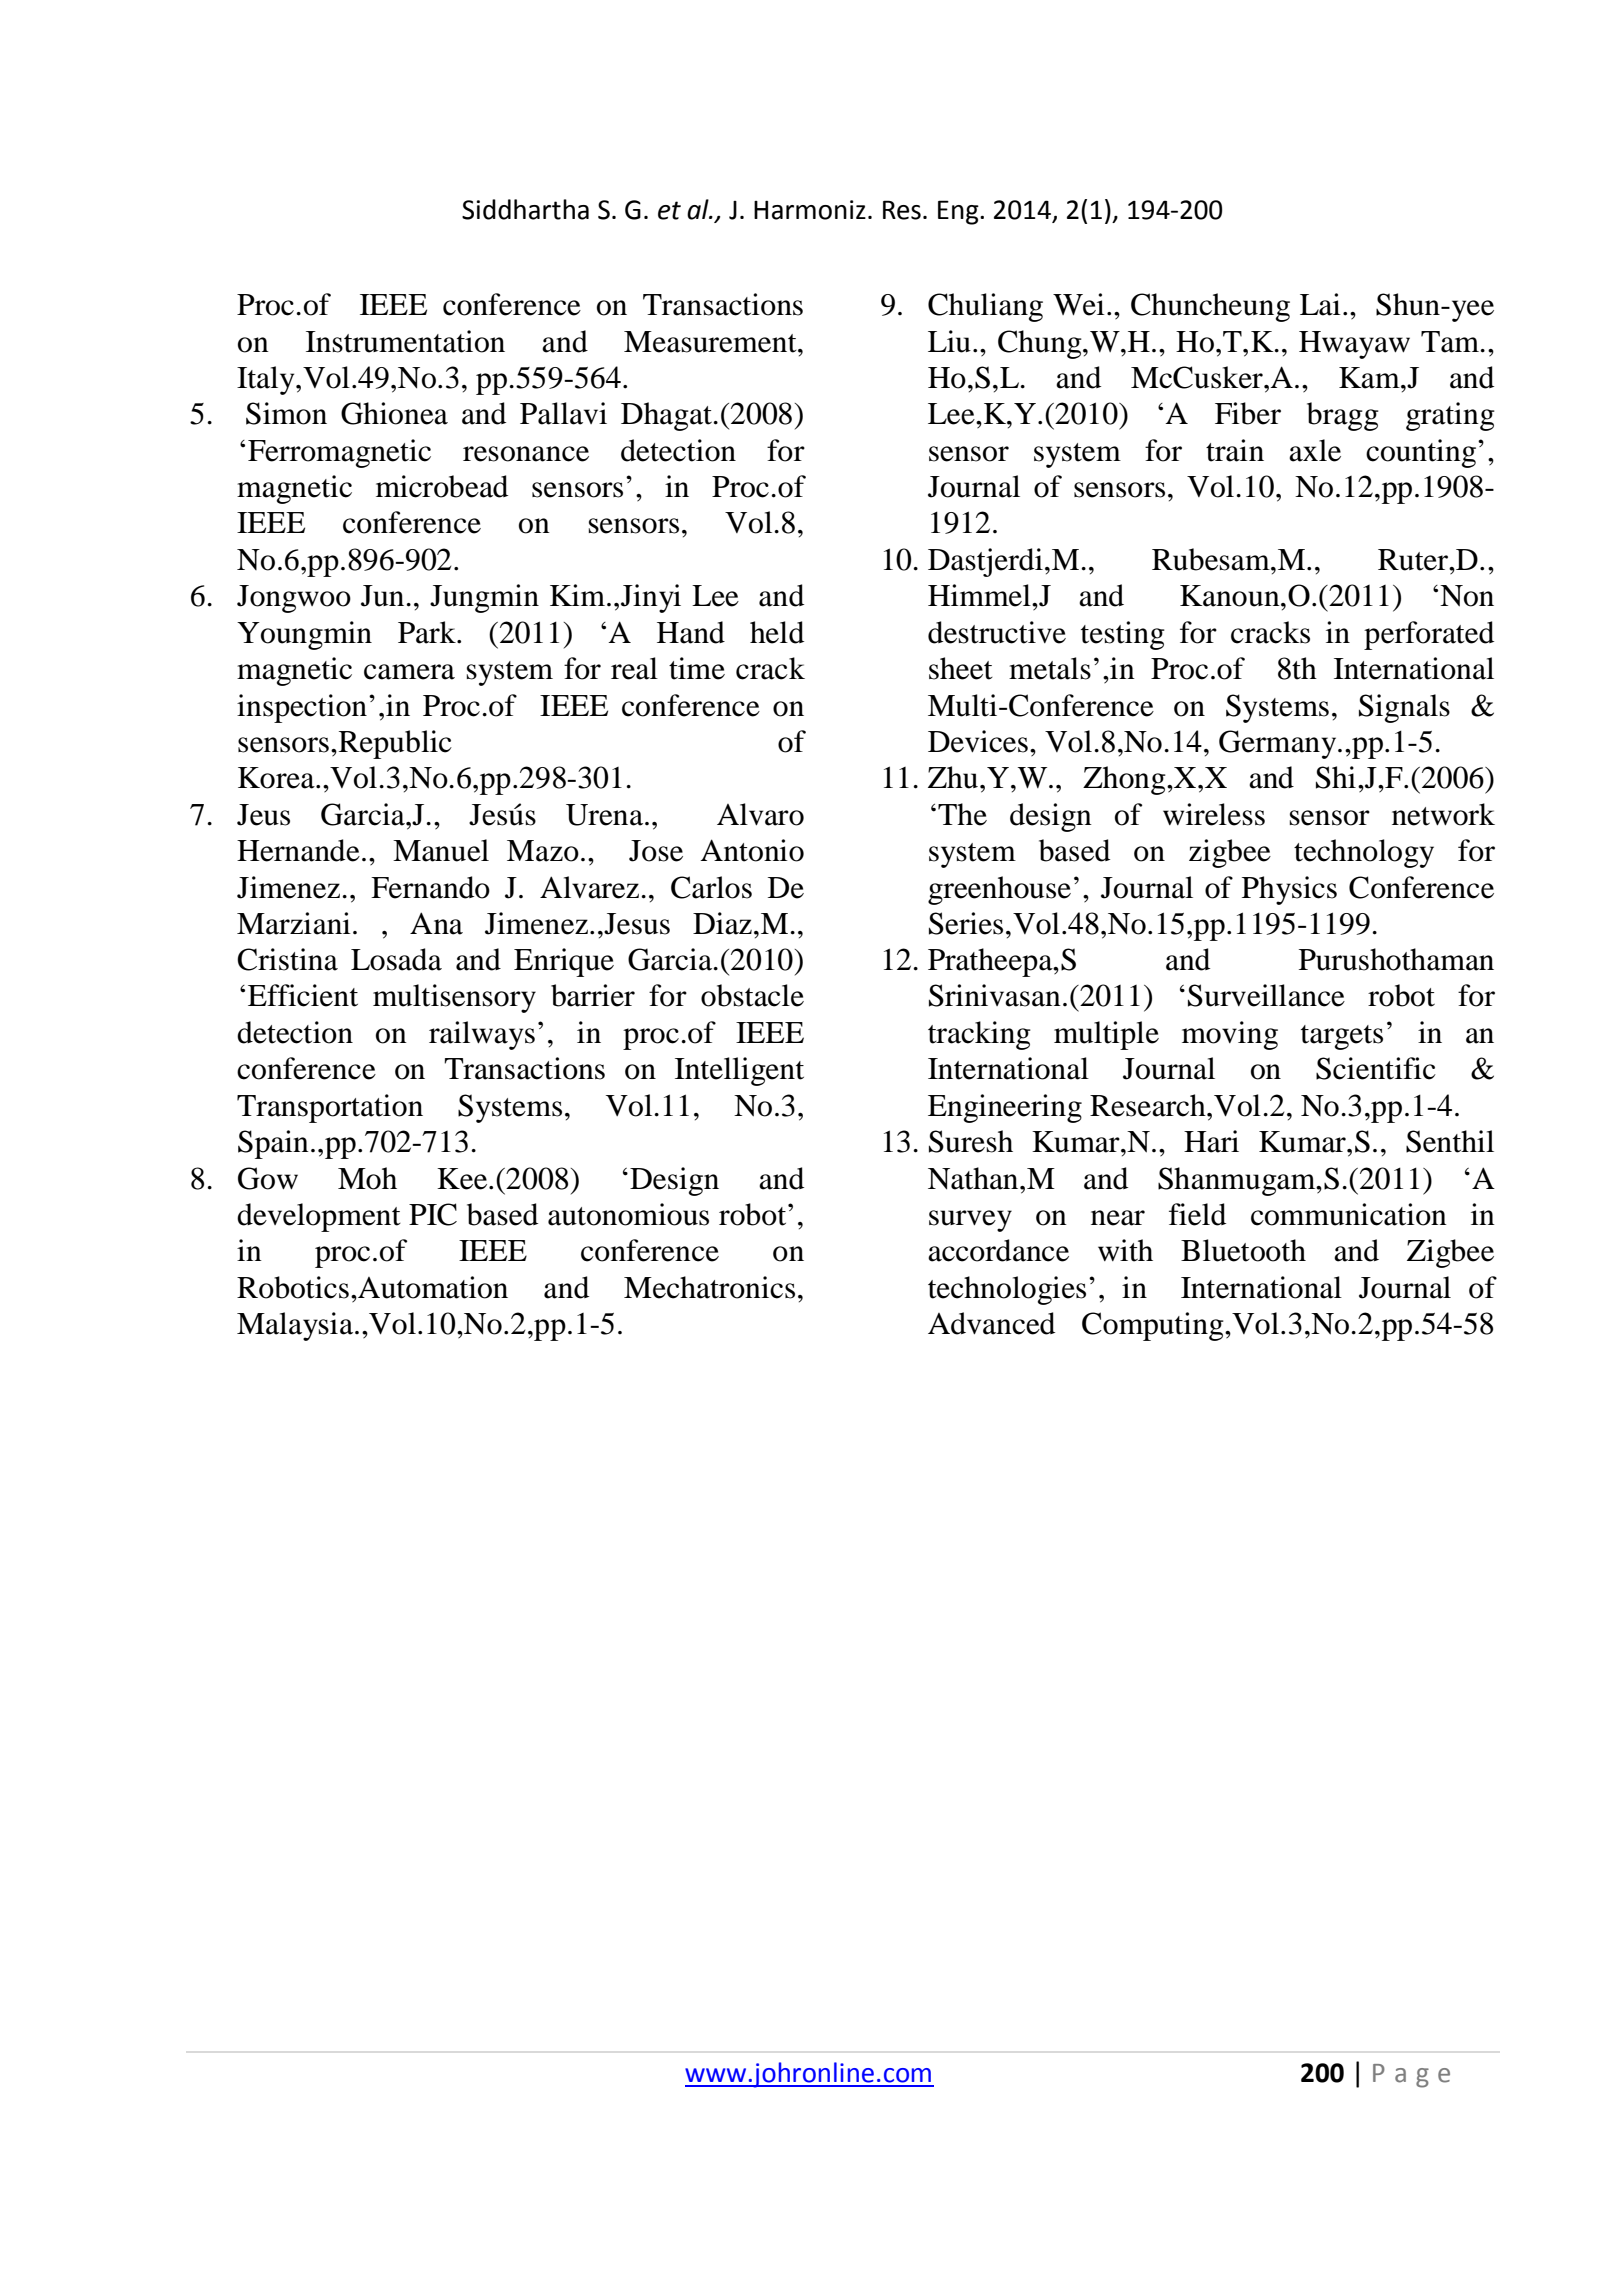 The width and height of the document is (1612, 2281). What do you see at coordinates (1320, 304) in the document?
I see `Lai` at bounding box center [1320, 304].
